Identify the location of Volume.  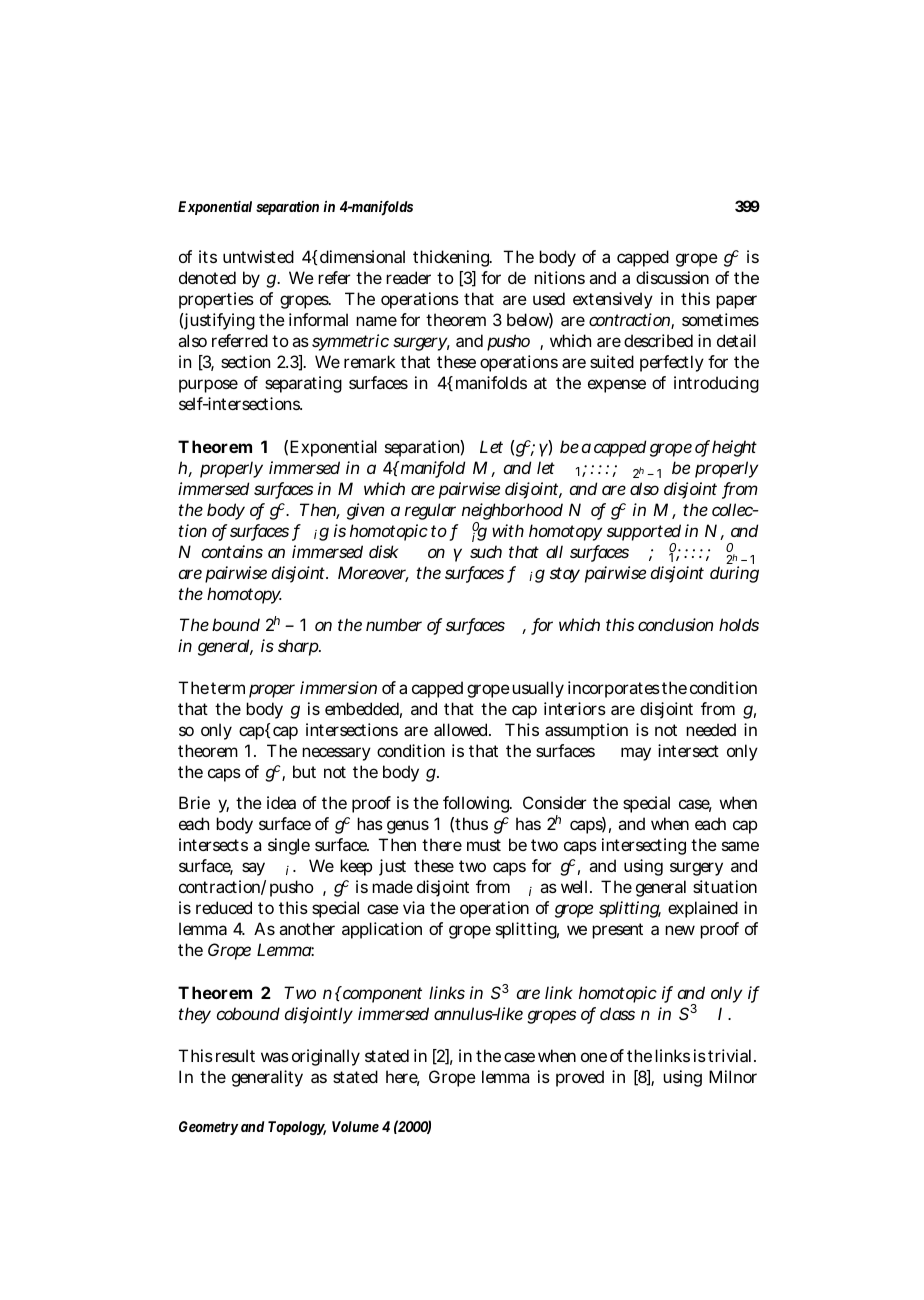
(355, 1126).
